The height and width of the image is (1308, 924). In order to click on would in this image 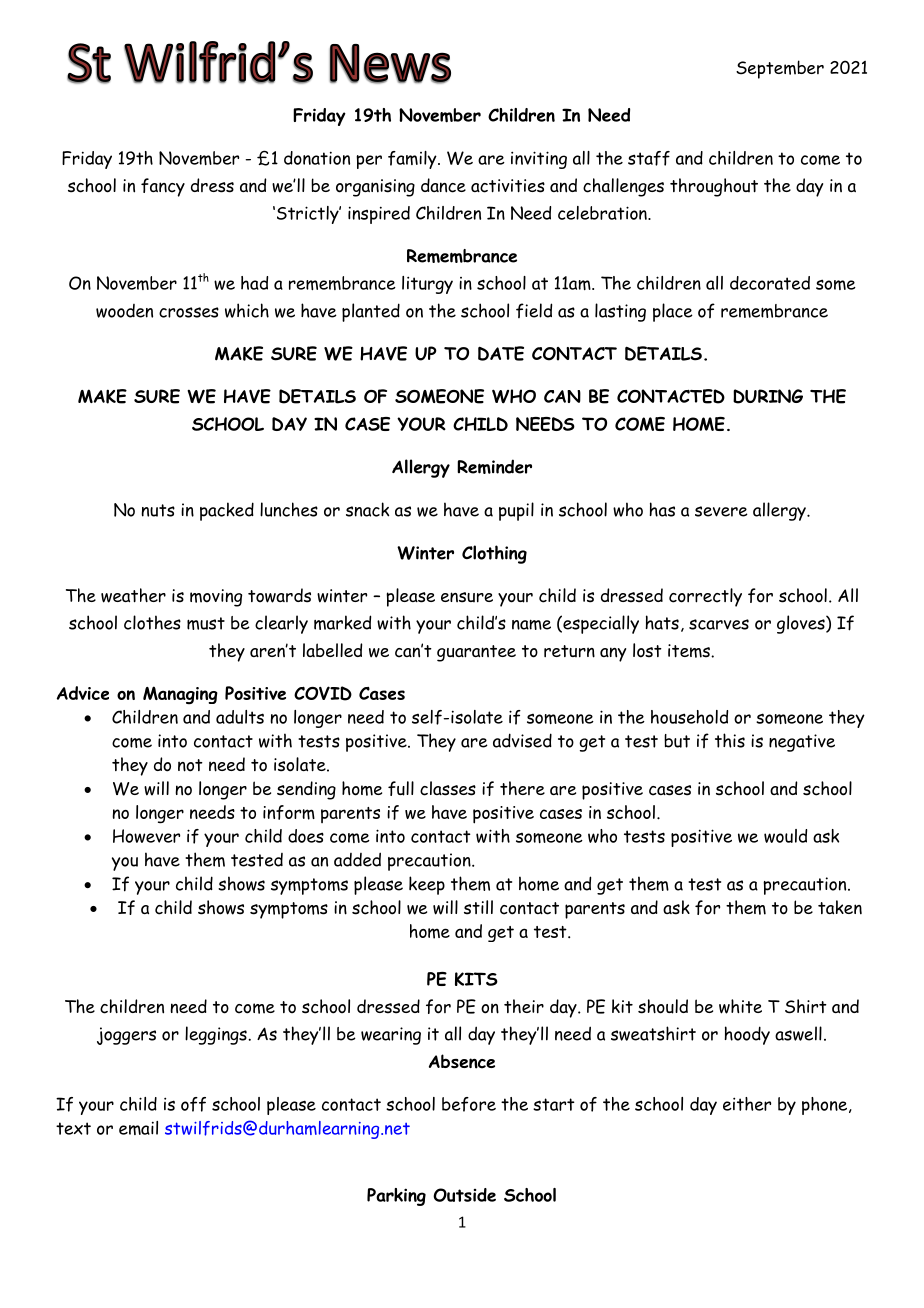, I will do `click(785, 836)`.
